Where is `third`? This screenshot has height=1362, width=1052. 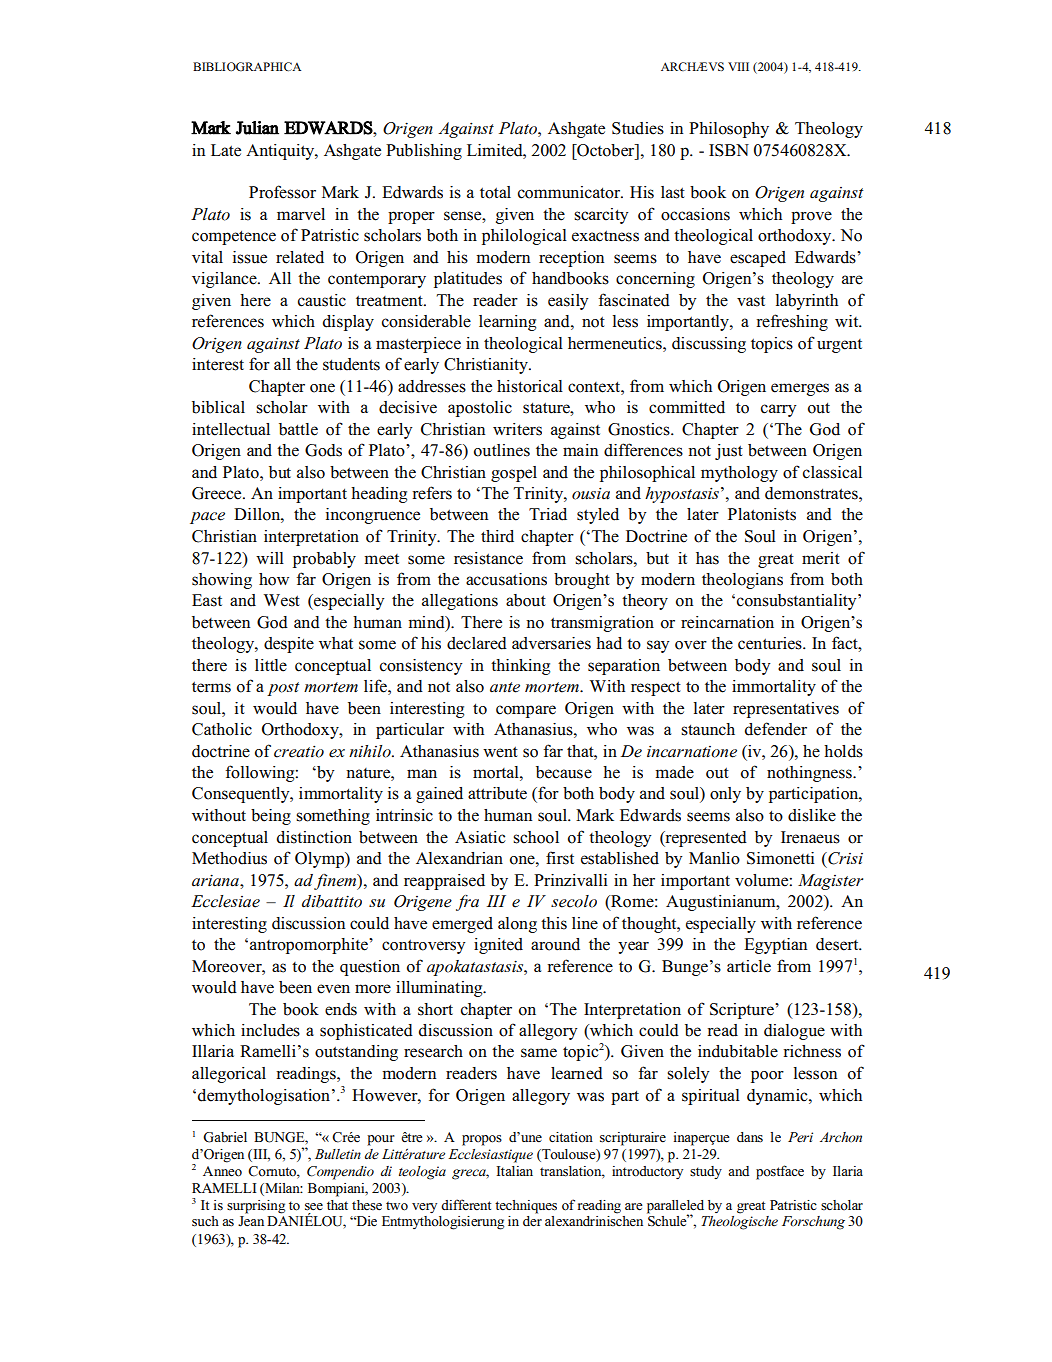
third is located at coordinates (497, 536).
